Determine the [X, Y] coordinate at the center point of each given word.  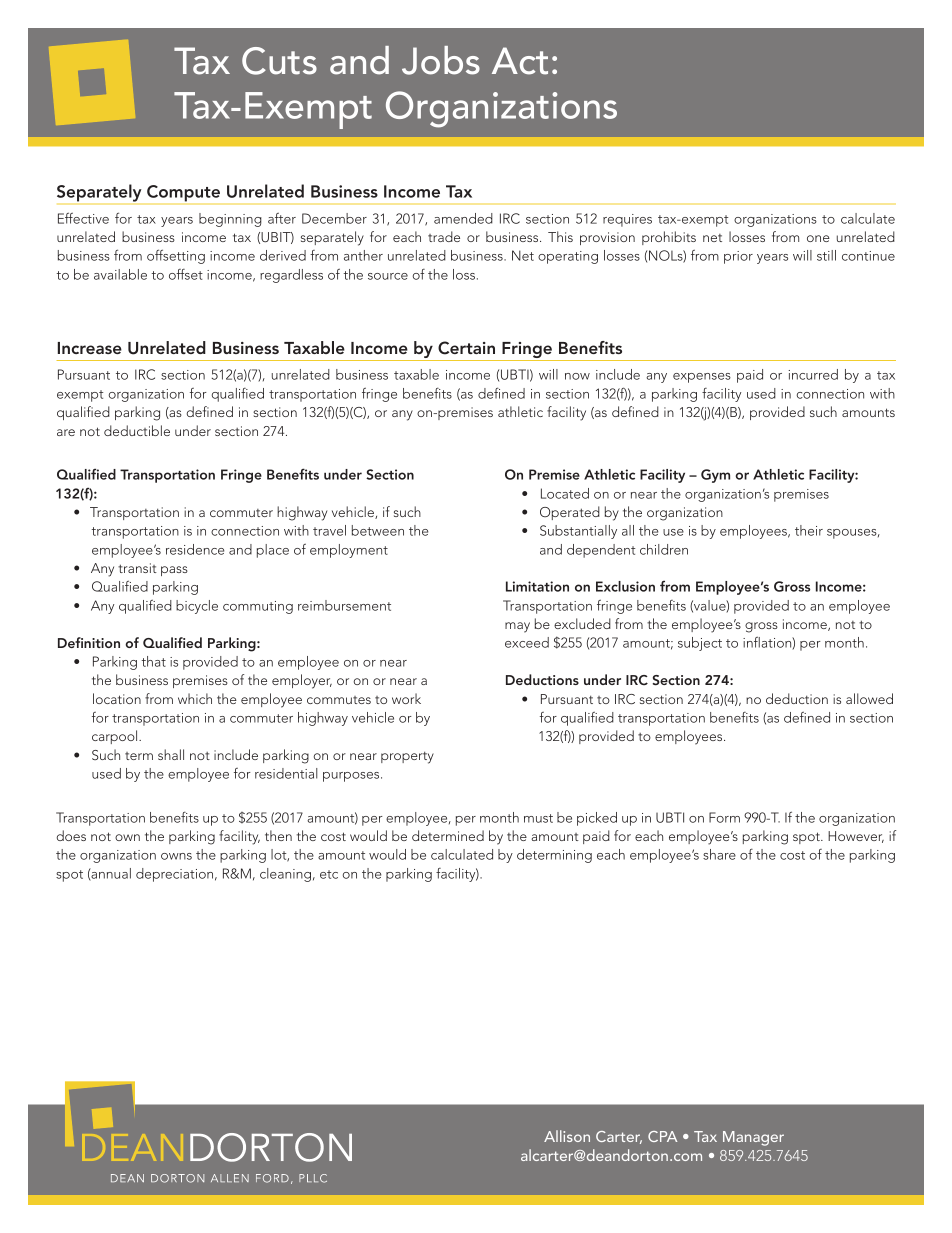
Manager [753, 1138]
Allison [567, 1136]
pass [174, 571]
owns [176, 856]
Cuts [279, 61]
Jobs [441, 60]
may [517, 627]
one [818, 238]
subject [700, 644]
